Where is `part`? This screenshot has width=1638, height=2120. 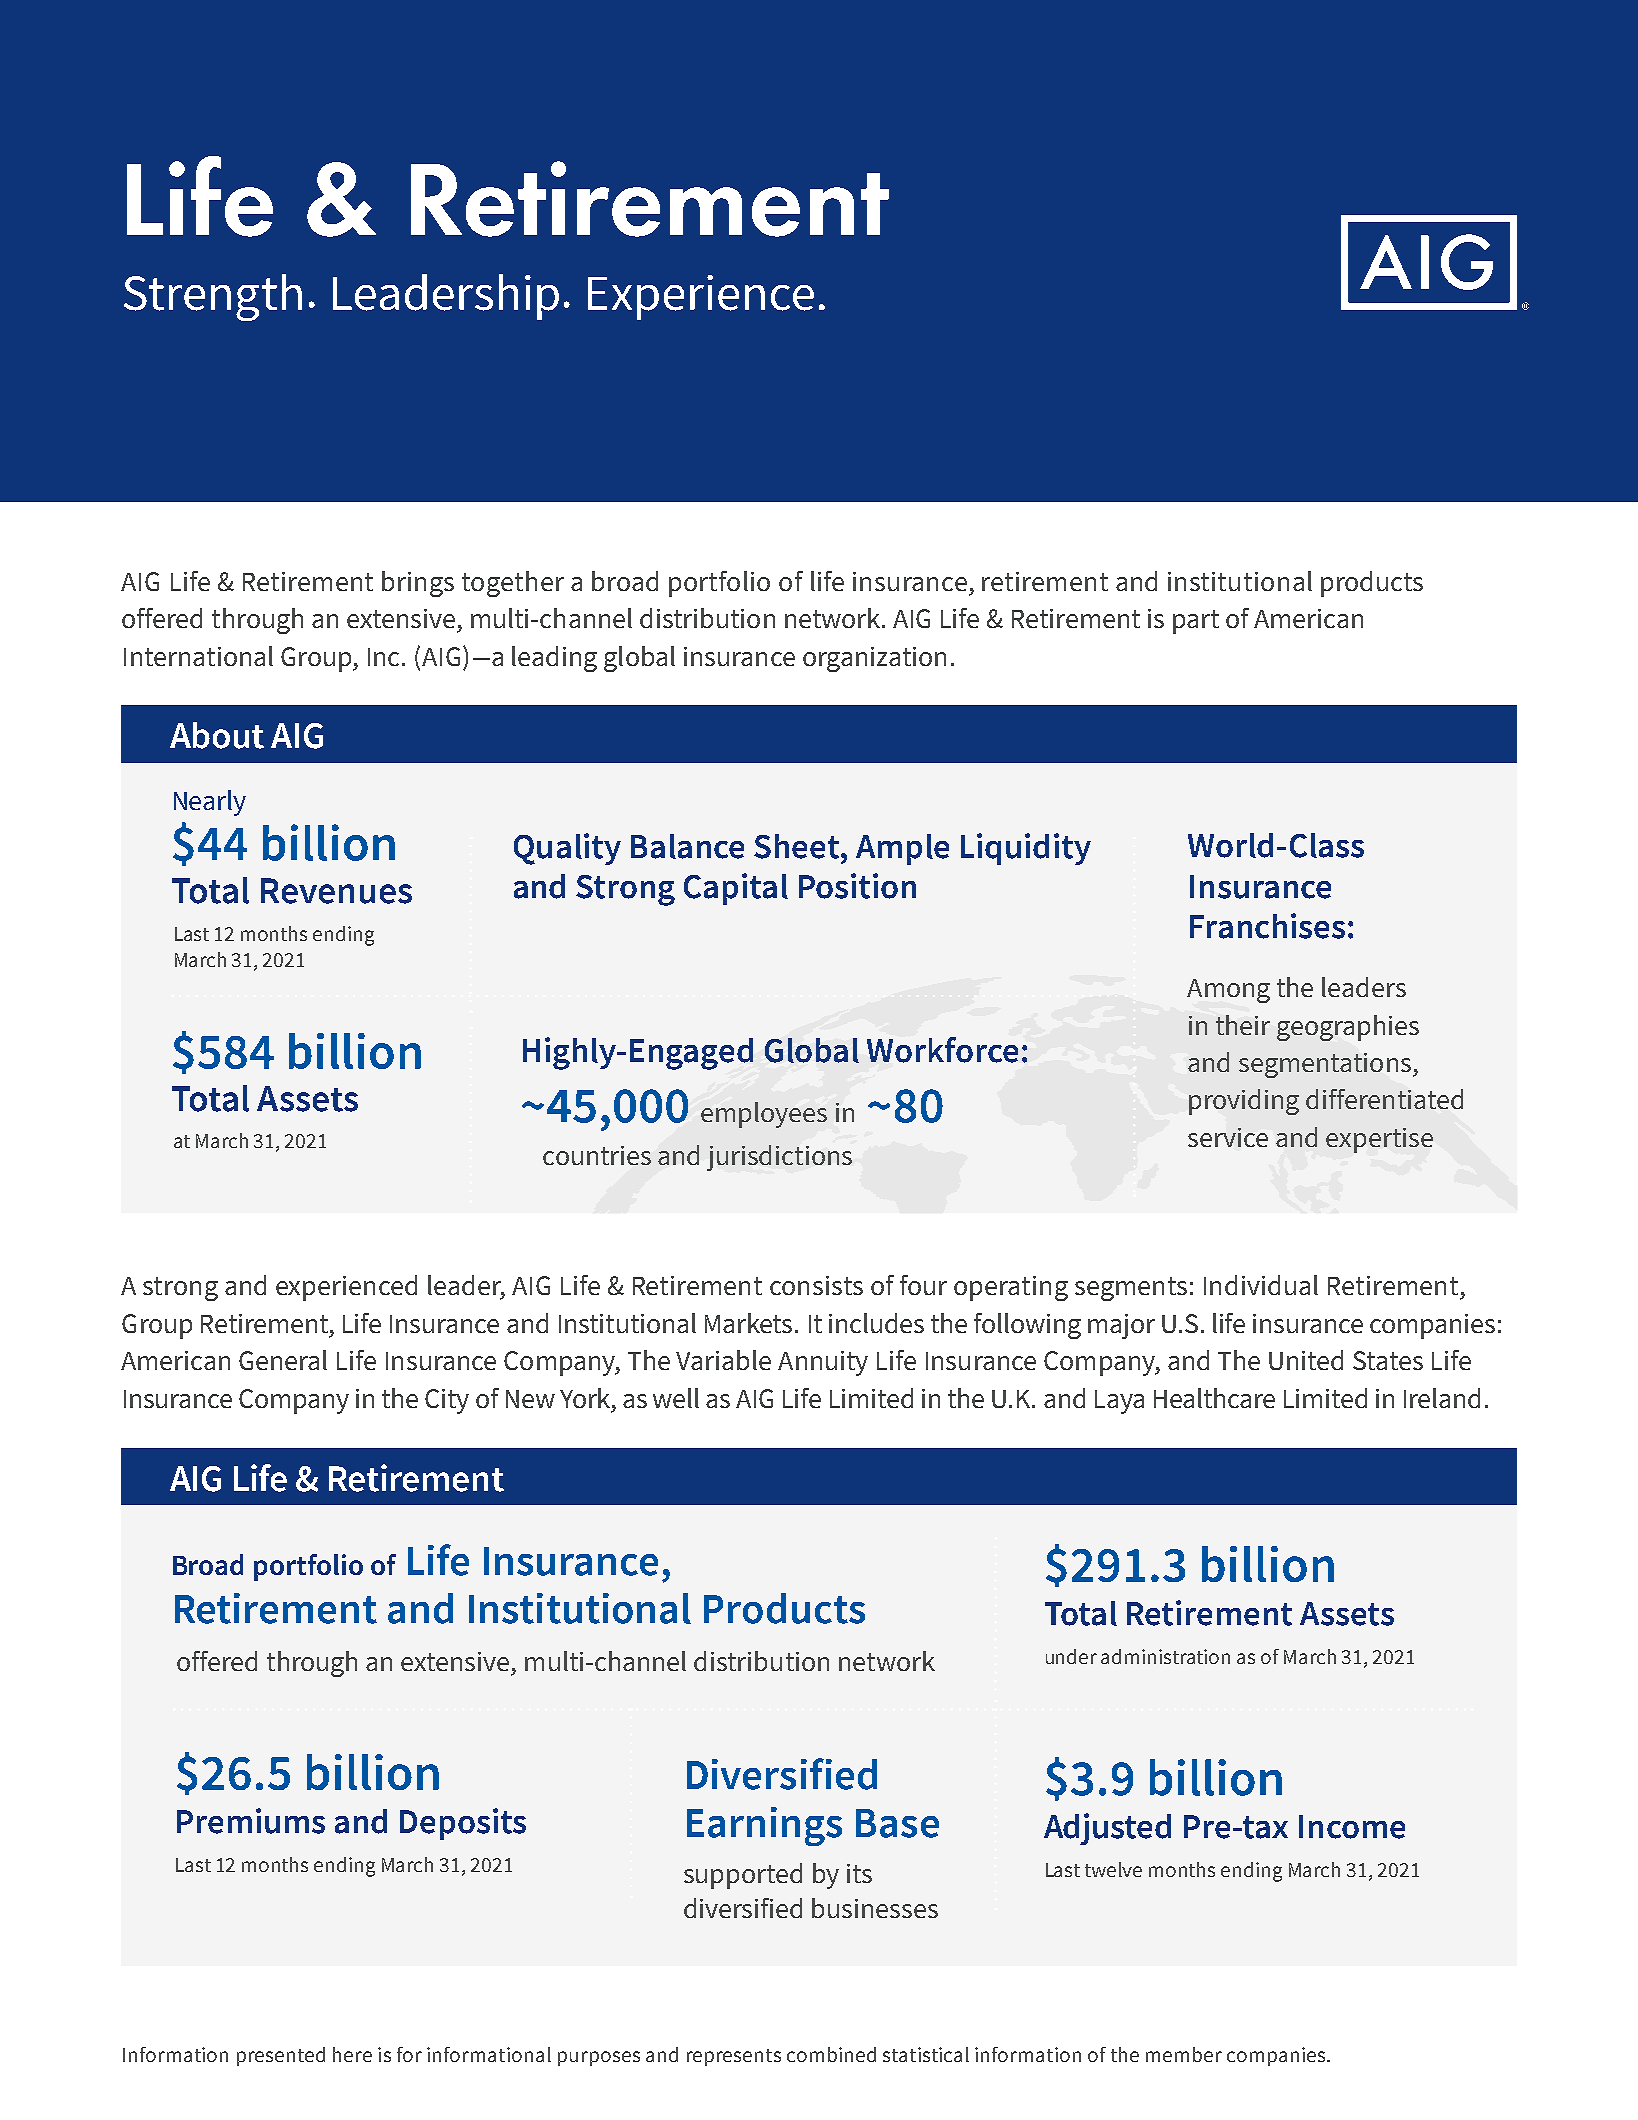
part is located at coordinates (1196, 622).
